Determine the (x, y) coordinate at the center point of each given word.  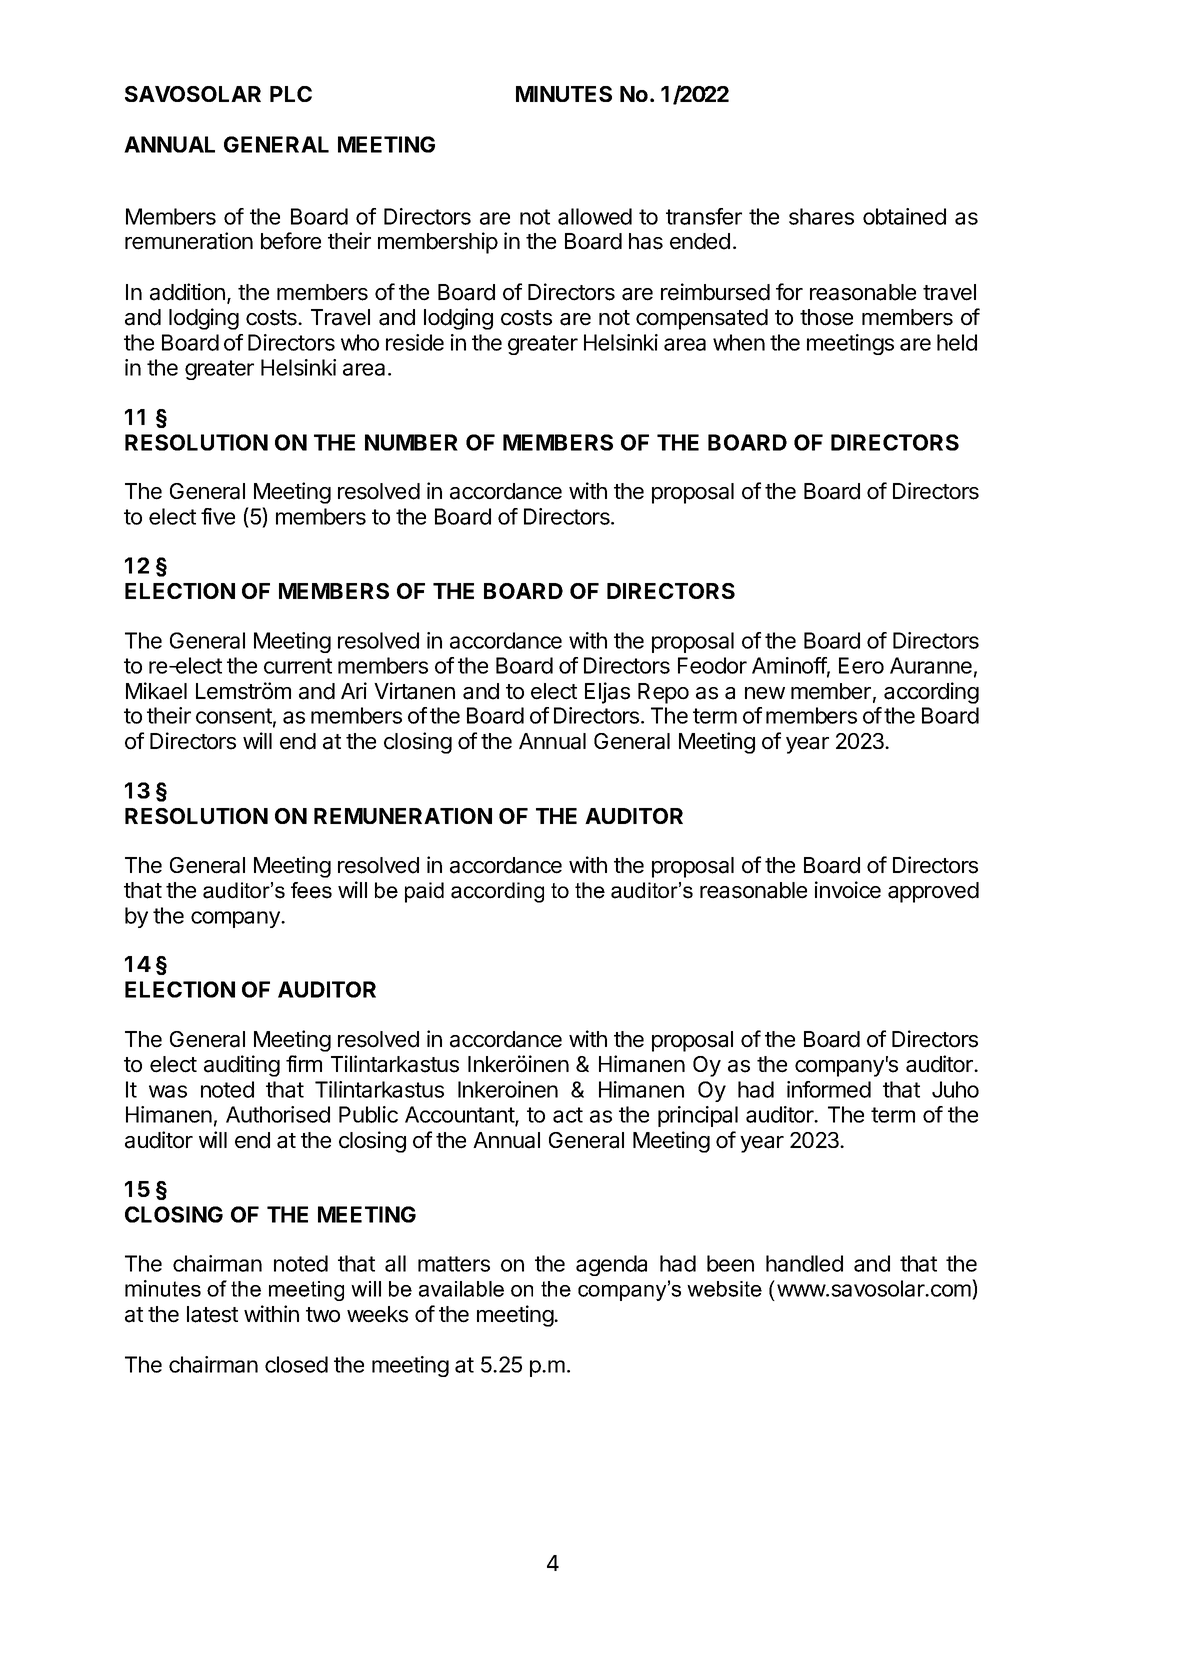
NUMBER (411, 442)
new (765, 693)
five (218, 516)
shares (821, 216)
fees (311, 890)
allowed (595, 216)
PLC (291, 94)
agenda (611, 1265)
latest (212, 1314)
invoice (848, 890)
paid (424, 892)
